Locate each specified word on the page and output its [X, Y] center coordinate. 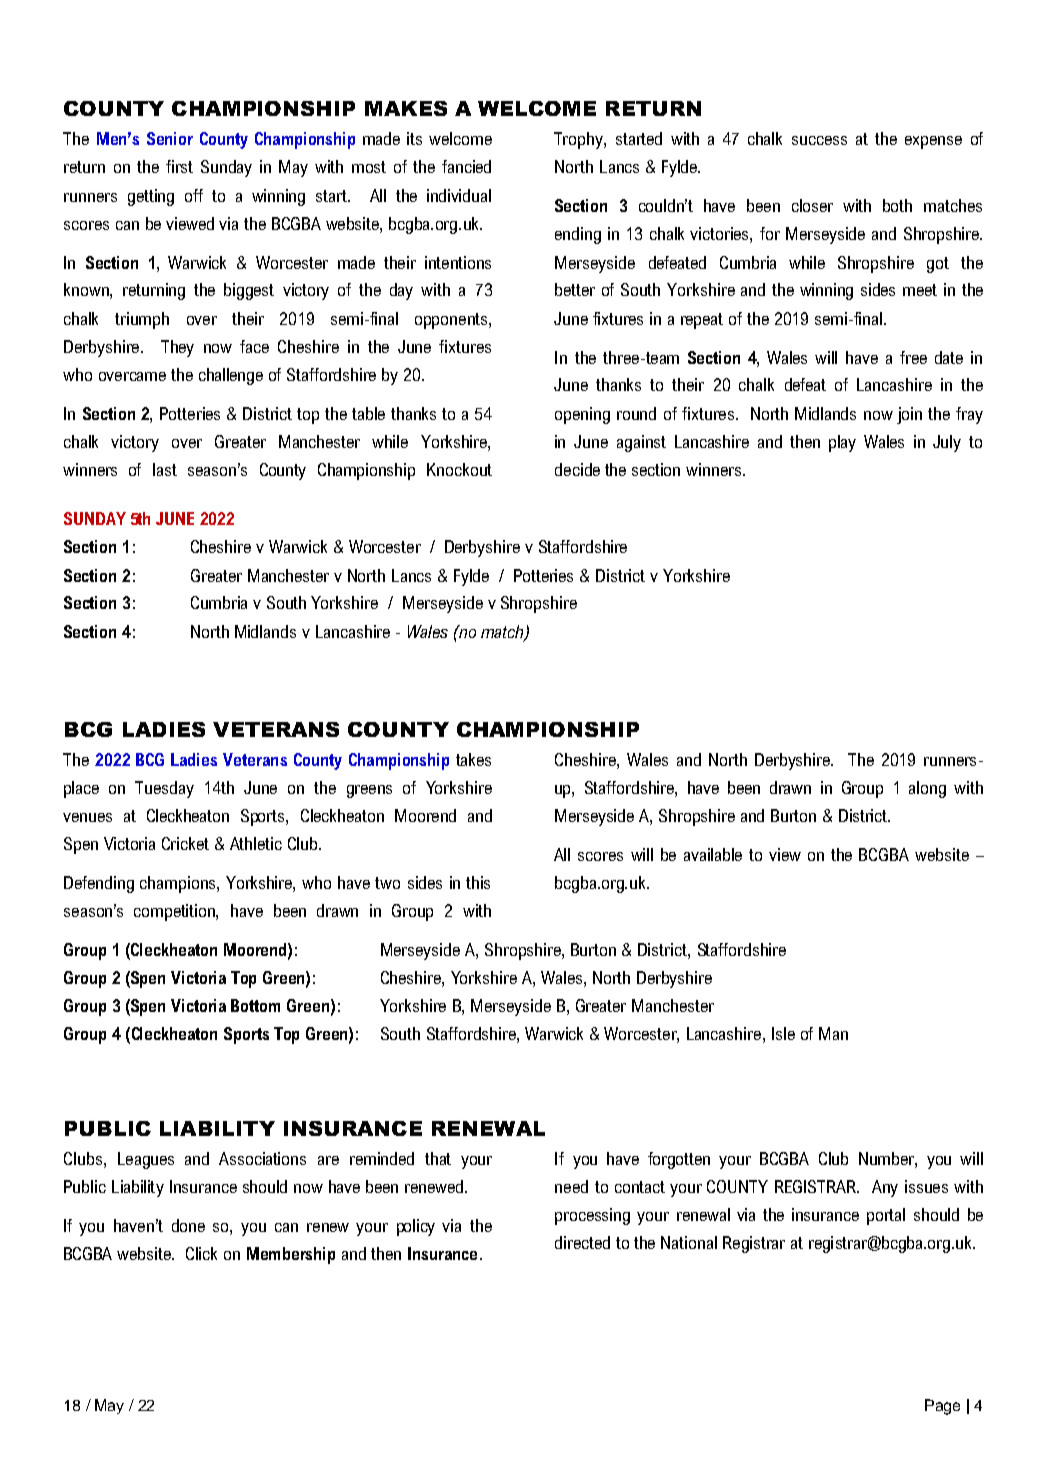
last [165, 469]
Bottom [255, 1005]
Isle [783, 1033]
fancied [466, 166]
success [819, 140]
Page [942, 1407]
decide [577, 469]
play [842, 443]
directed [582, 1242]
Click [201, 1253]
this [478, 882]
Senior [170, 138]
